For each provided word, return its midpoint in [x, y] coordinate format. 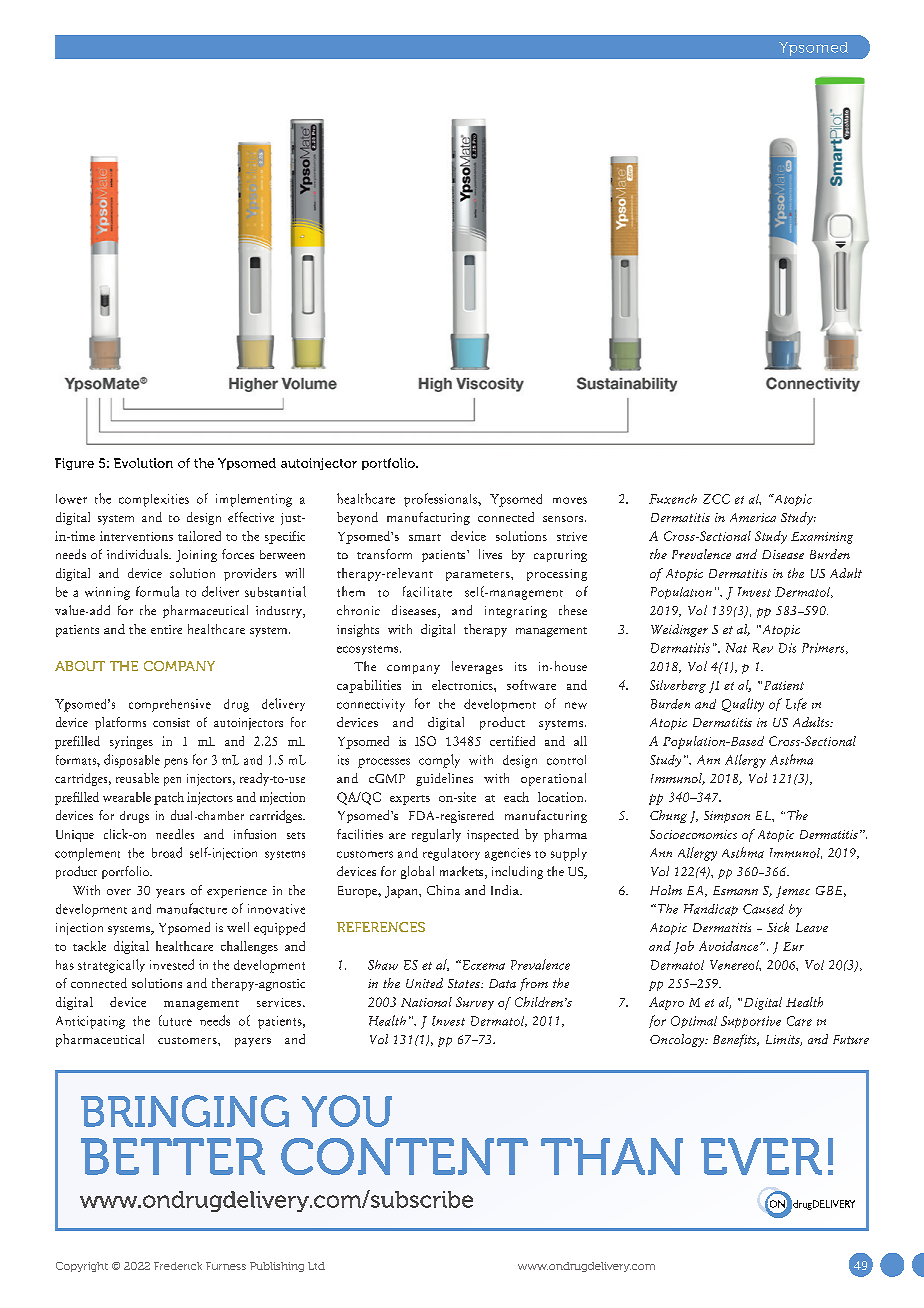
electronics [463, 685]
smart [425, 537]
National [426, 1002]
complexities [154, 500]
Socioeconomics [693, 834]
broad [167, 852]
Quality [743, 705]
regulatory [451, 854]
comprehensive [170, 705]
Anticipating [90, 1022]
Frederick [178, 1266]
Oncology [678, 1040]
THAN [612, 1156]
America [753, 517]
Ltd [316, 1266]
